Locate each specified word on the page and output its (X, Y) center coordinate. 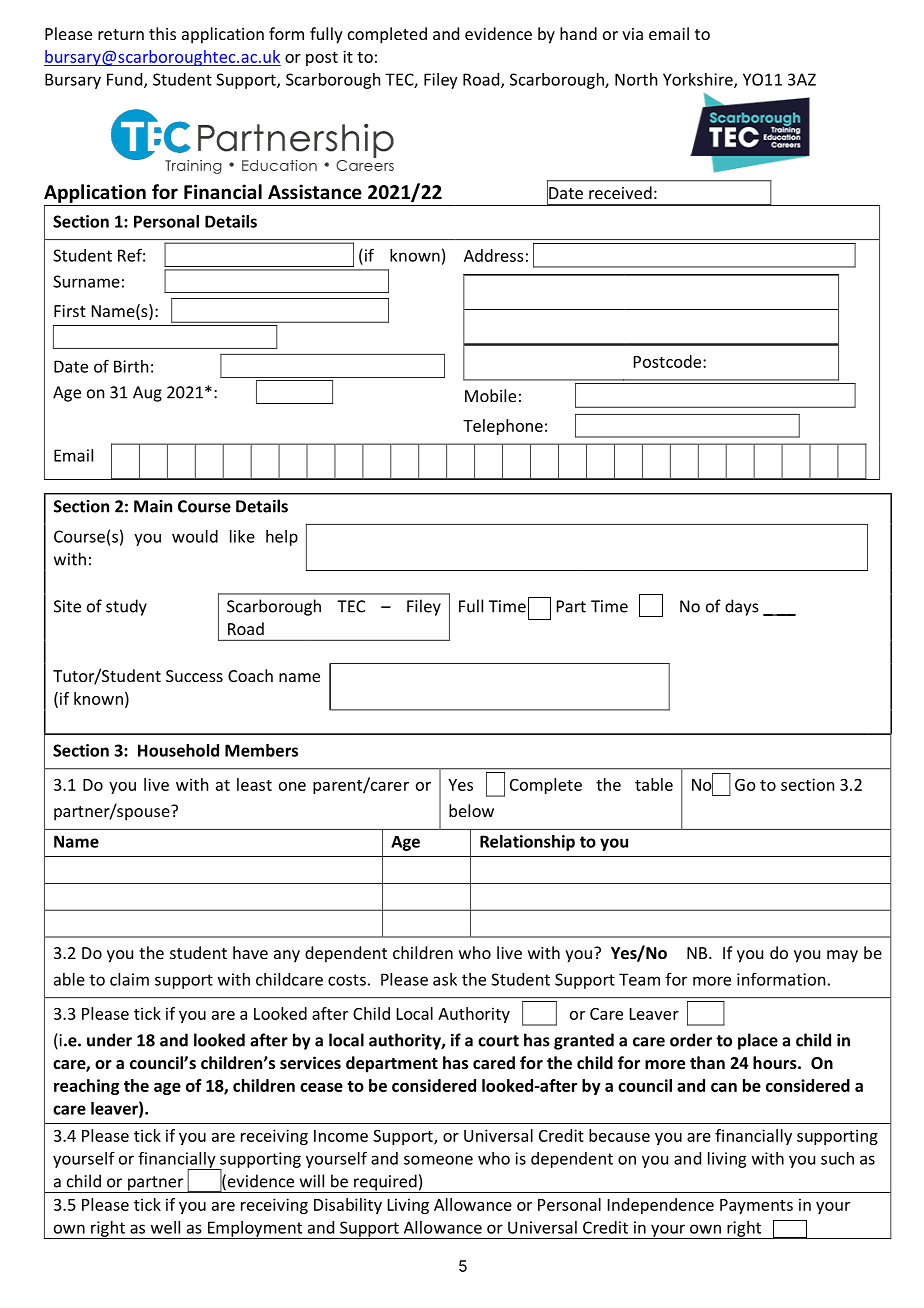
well (165, 1227)
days (742, 607)
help (282, 538)
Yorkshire (699, 80)
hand (578, 33)
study (126, 607)
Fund (126, 80)
